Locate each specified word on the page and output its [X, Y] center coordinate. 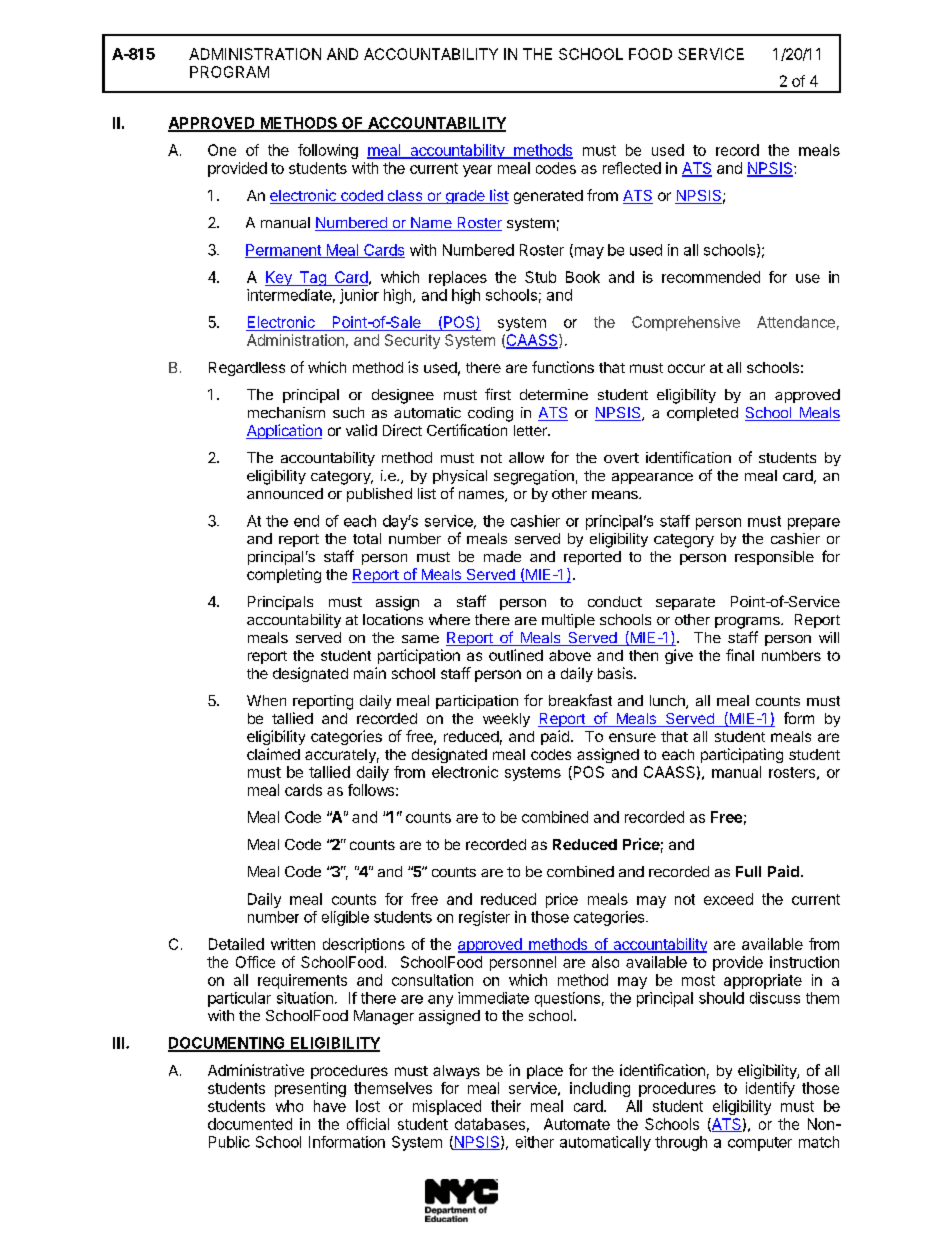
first [498, 394]
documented [250, 1124]
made [502, 556]
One [222, 150]
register [484, 918]
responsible [774, 558]
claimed [273, 754]
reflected [632, 168]
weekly [506, 720]
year [477, 171]
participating [742, 755]
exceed [728, 899]
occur [686, 368]
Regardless [247, 369]
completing [284, 575]
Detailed [236, 944]
